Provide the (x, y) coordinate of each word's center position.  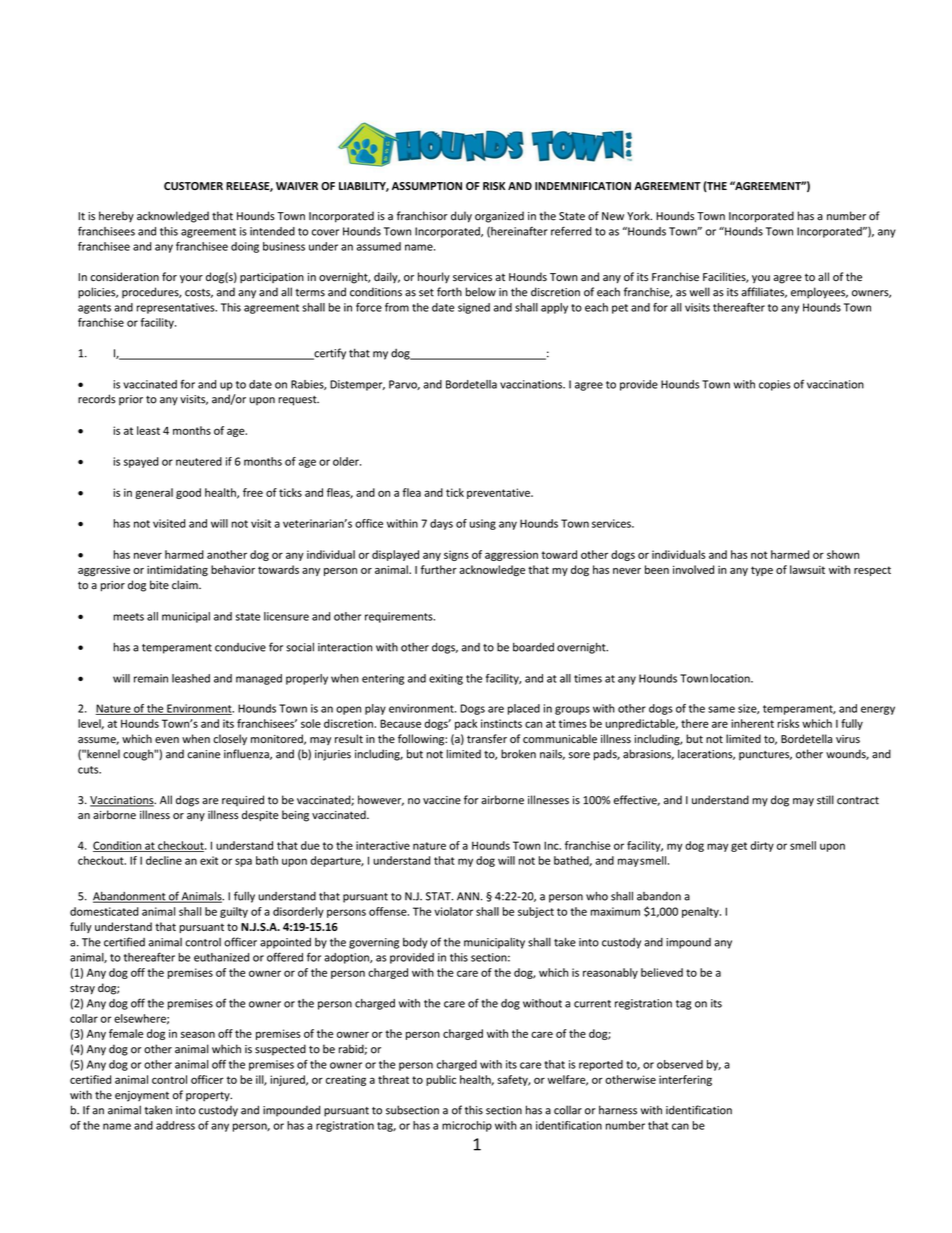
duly (461, 217)
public (441, 1080)
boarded (533, 647)
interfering (685, 1080)
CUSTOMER (193, 186)
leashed (191, 678)
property (209, 1097)
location (731, 678)
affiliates (764, 292)
